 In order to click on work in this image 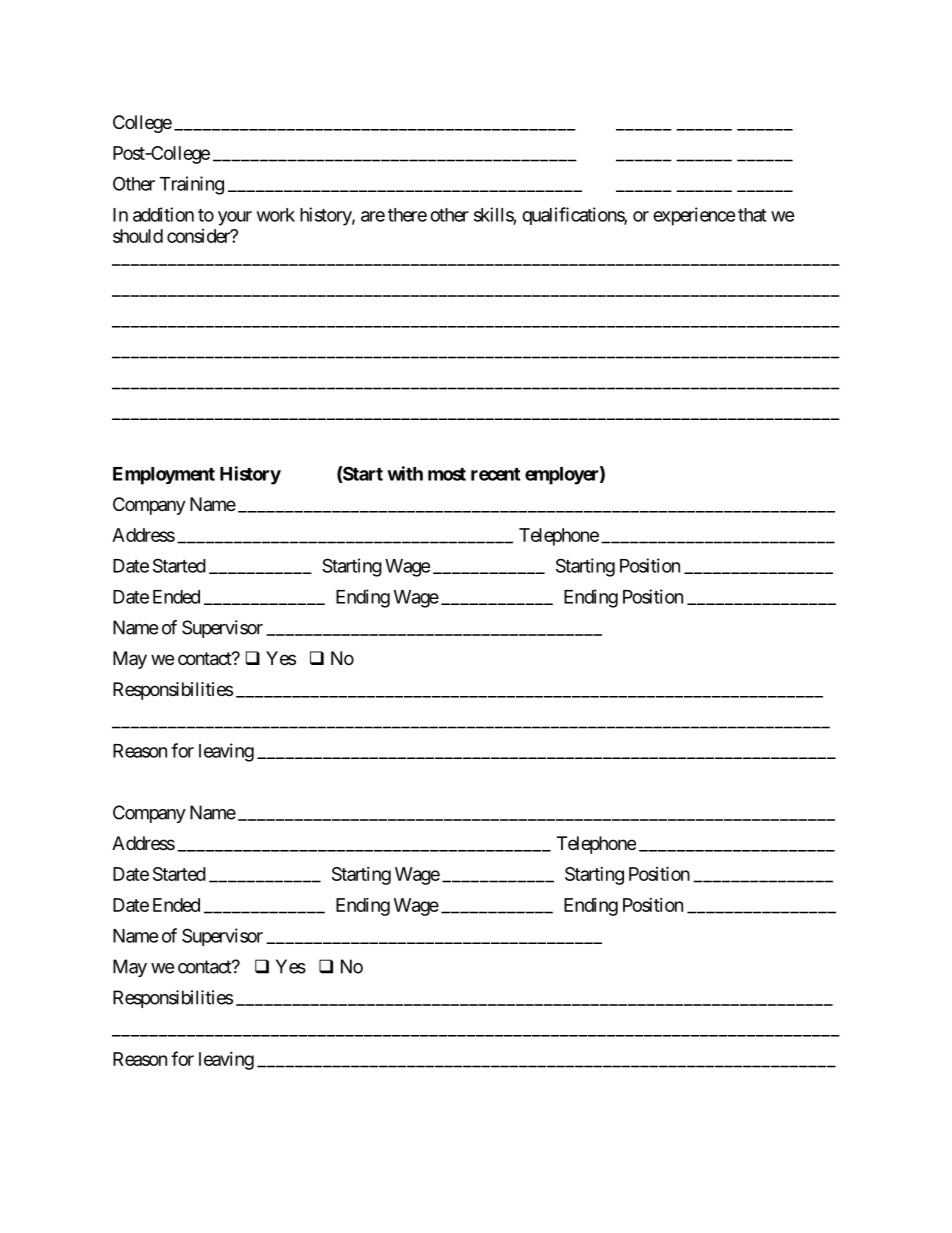, I will do `click(276, 215)`.
